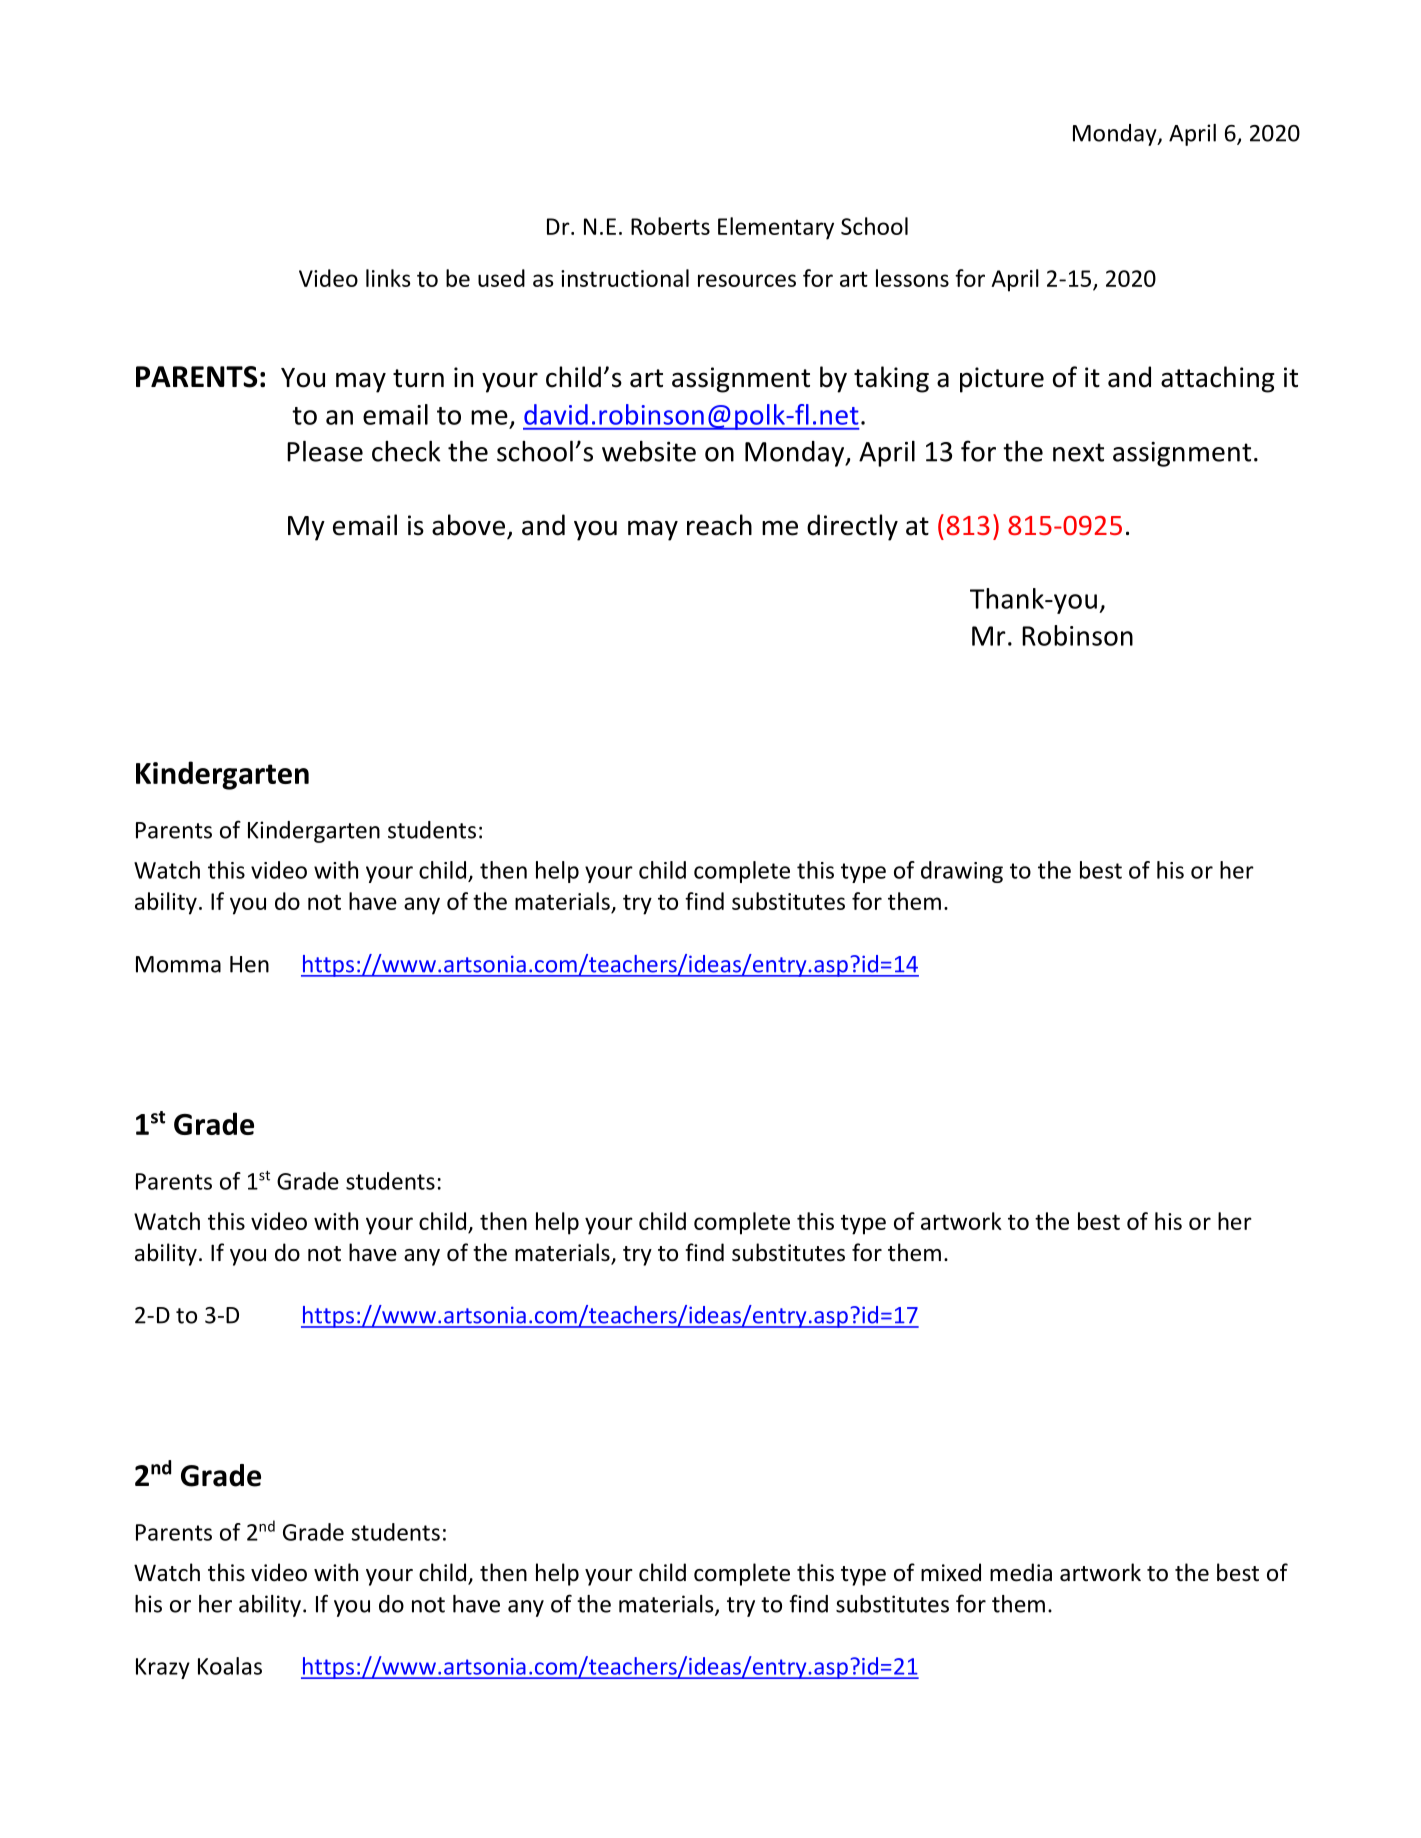 The height and width of the screenshot is (1838, 1421). What do you see at coordinates (852, 527) in the screenshot?
I see `directly` at bounding box center [852, 527].
